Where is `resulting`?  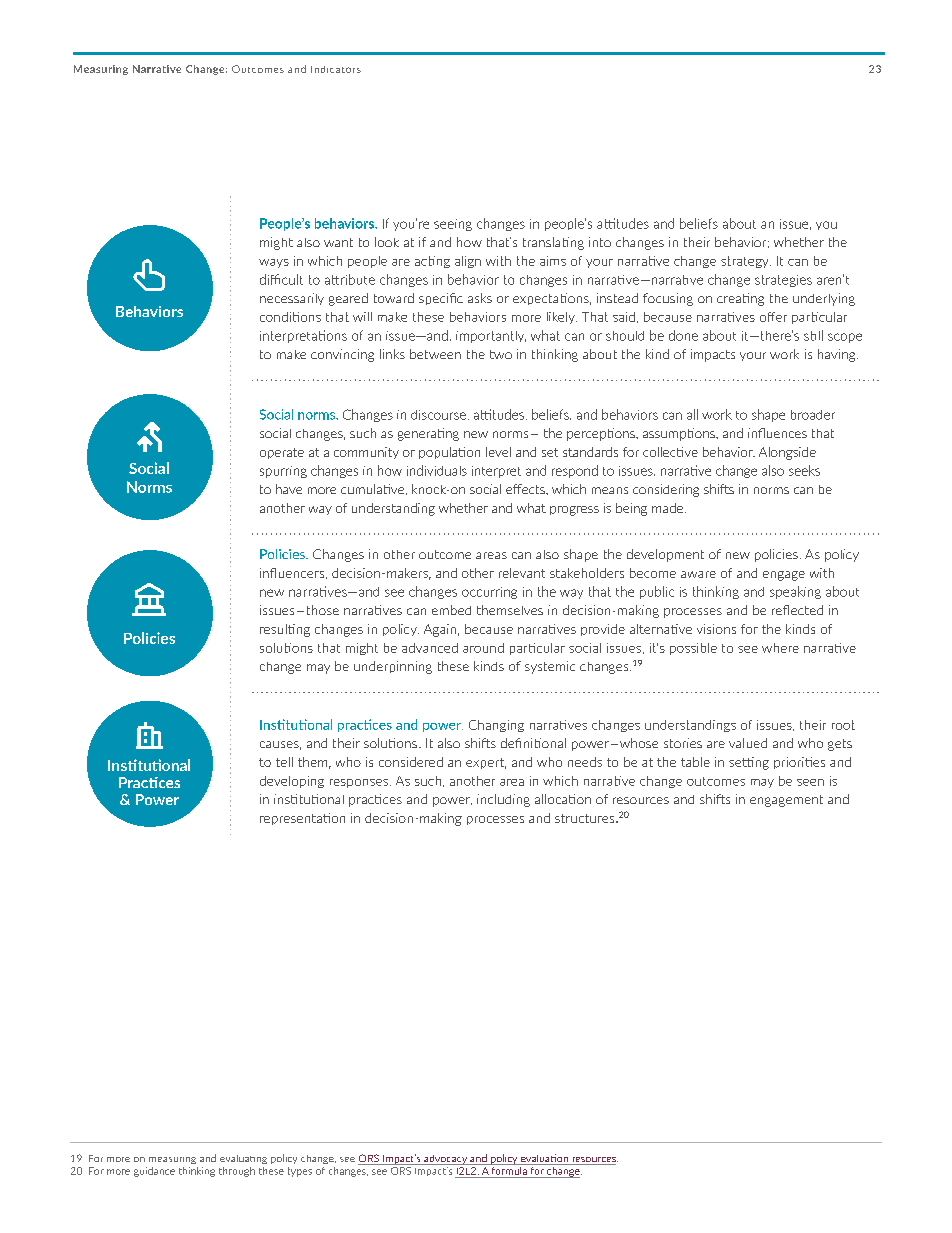 resulting is located at coordinates (285, 630).
